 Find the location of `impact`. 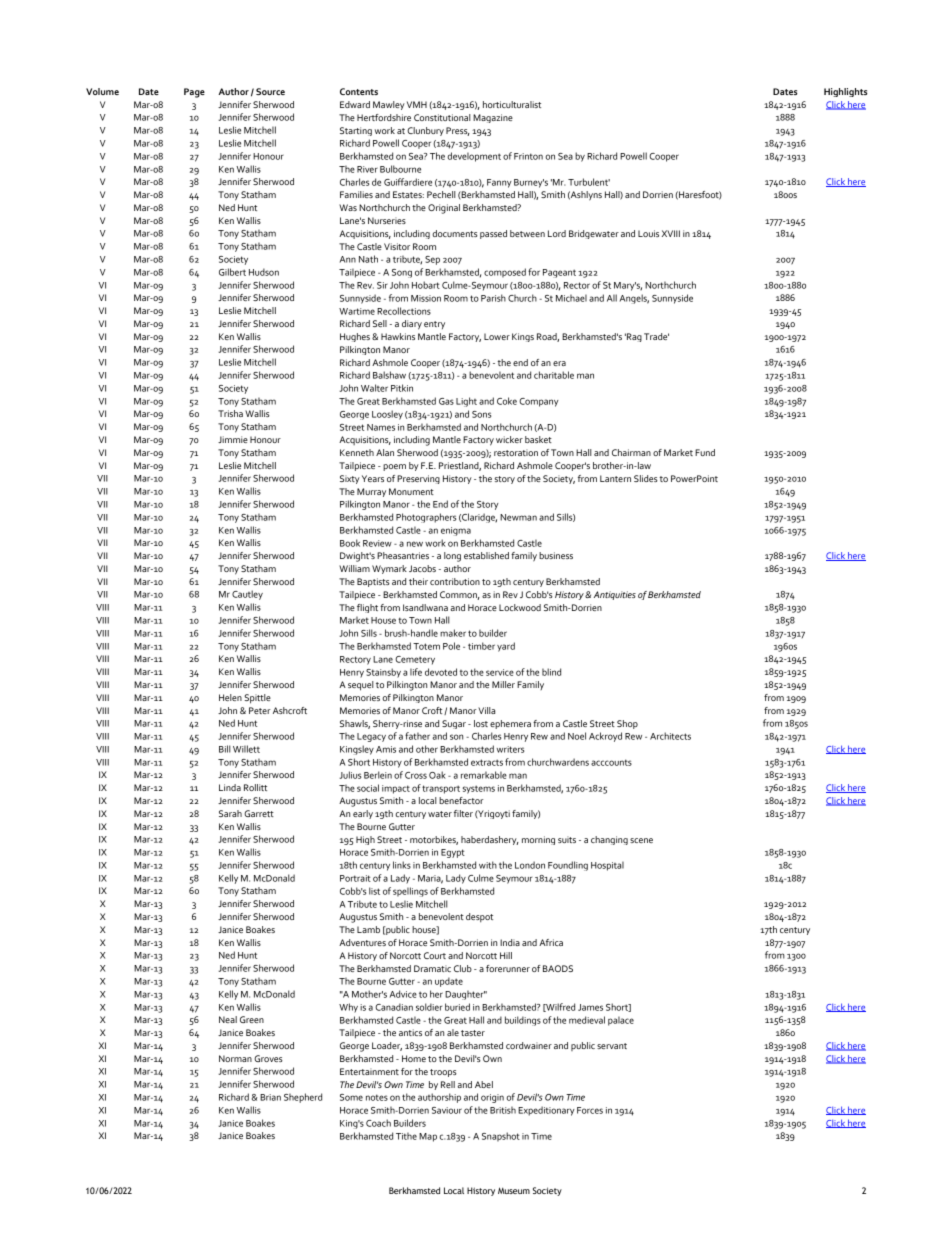

impact is located at coordinates (396, 789).
